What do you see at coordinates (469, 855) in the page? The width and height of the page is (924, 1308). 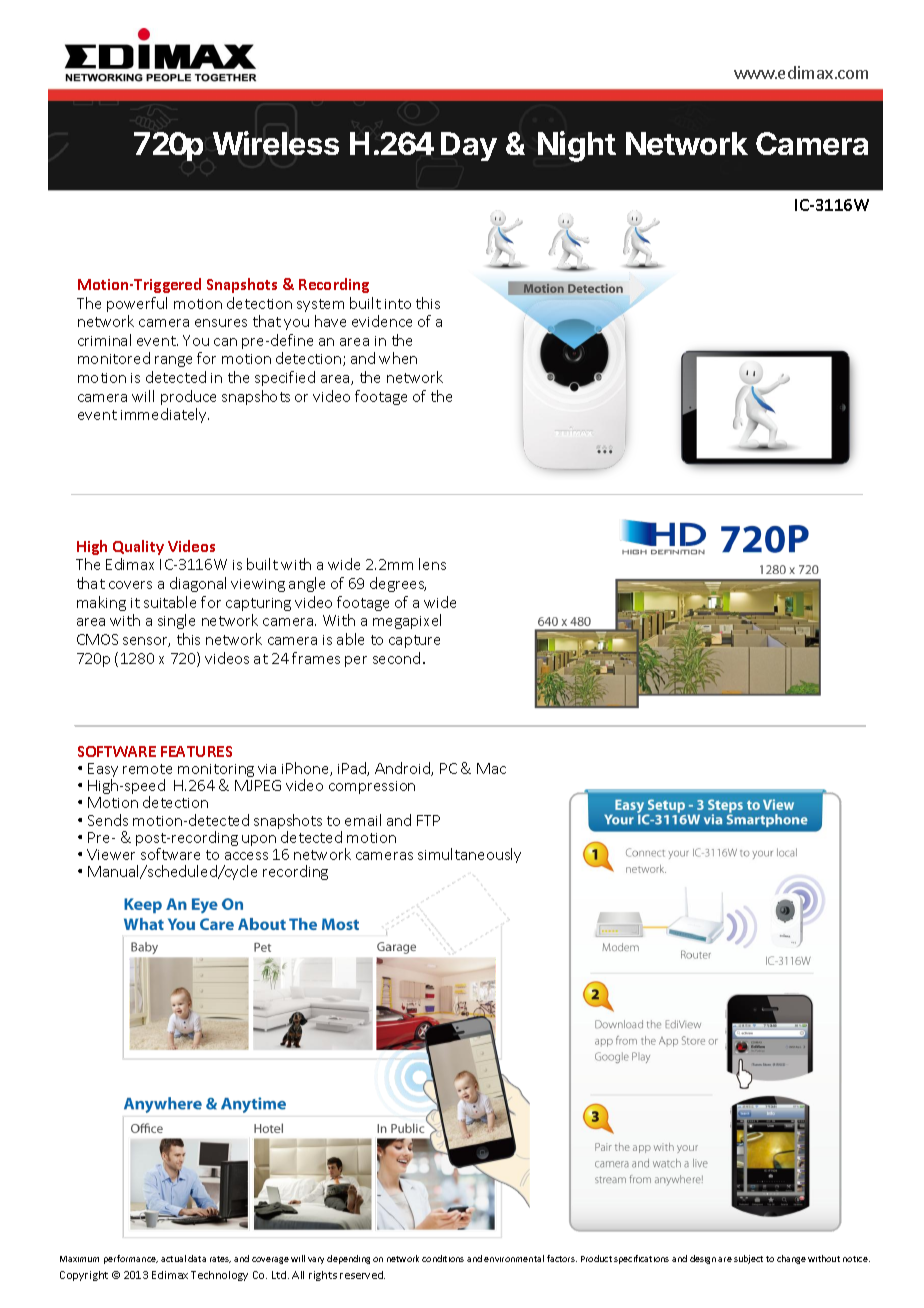 I see `simultaneously` at bounding box center [469, 855].
